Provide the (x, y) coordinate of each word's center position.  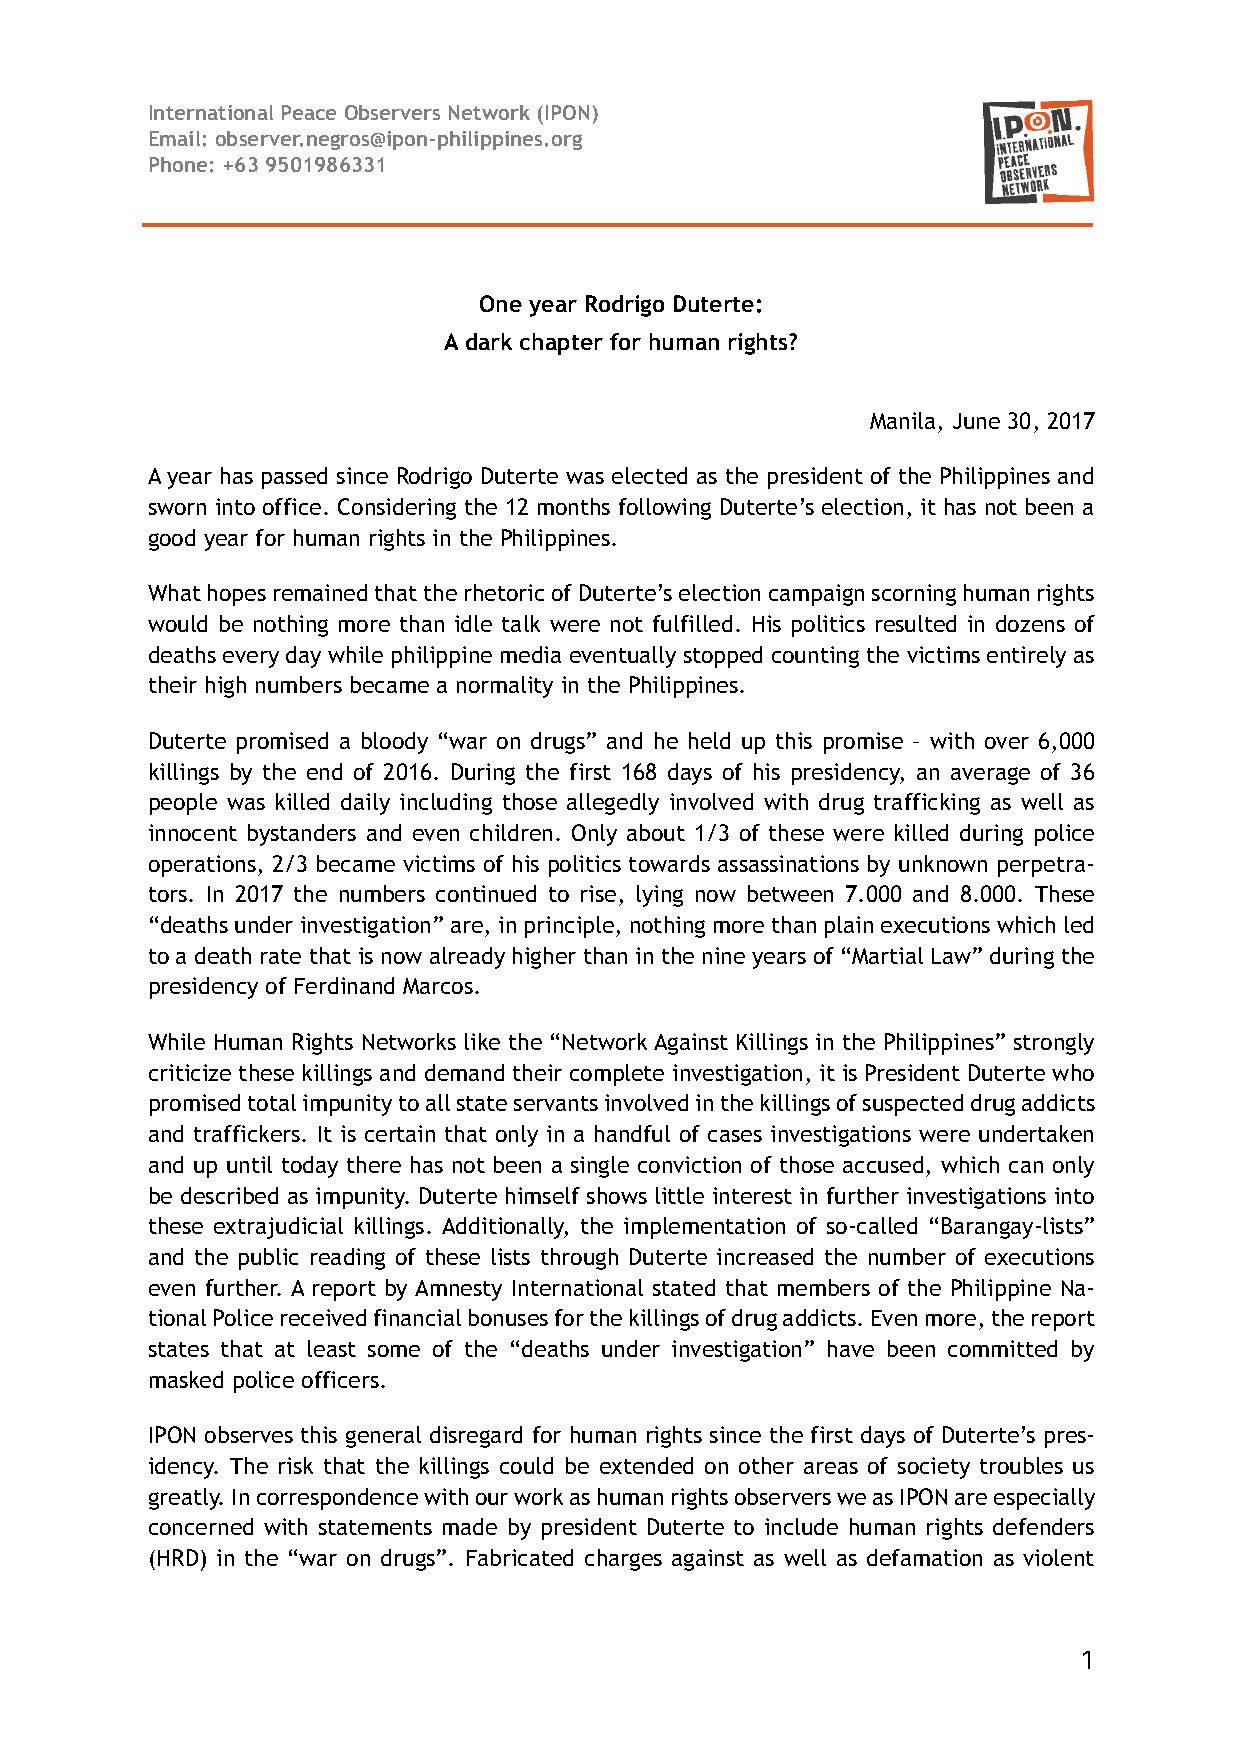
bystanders (302, 835)
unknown (943, 863)
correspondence (337, 1499)
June (976, 421)
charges (623, 1560)
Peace (309, 112)
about (656, 832)
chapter (561, 344)
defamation (924, 1557)
